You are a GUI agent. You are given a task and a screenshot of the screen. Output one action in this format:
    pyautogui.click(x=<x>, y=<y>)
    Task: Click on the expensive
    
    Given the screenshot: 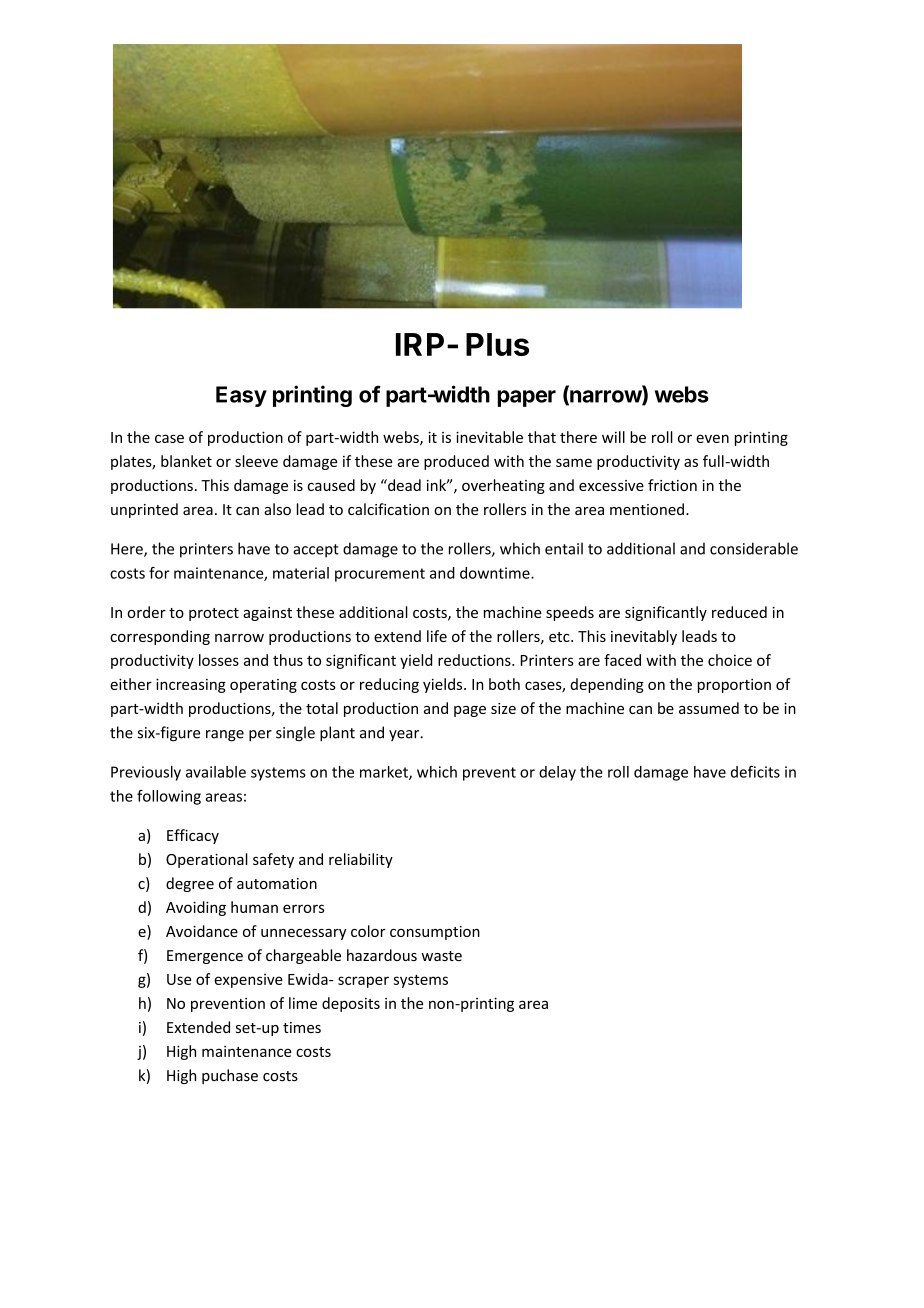 What is the action you would take?
    pyautogui.click(x=248, y=981)
